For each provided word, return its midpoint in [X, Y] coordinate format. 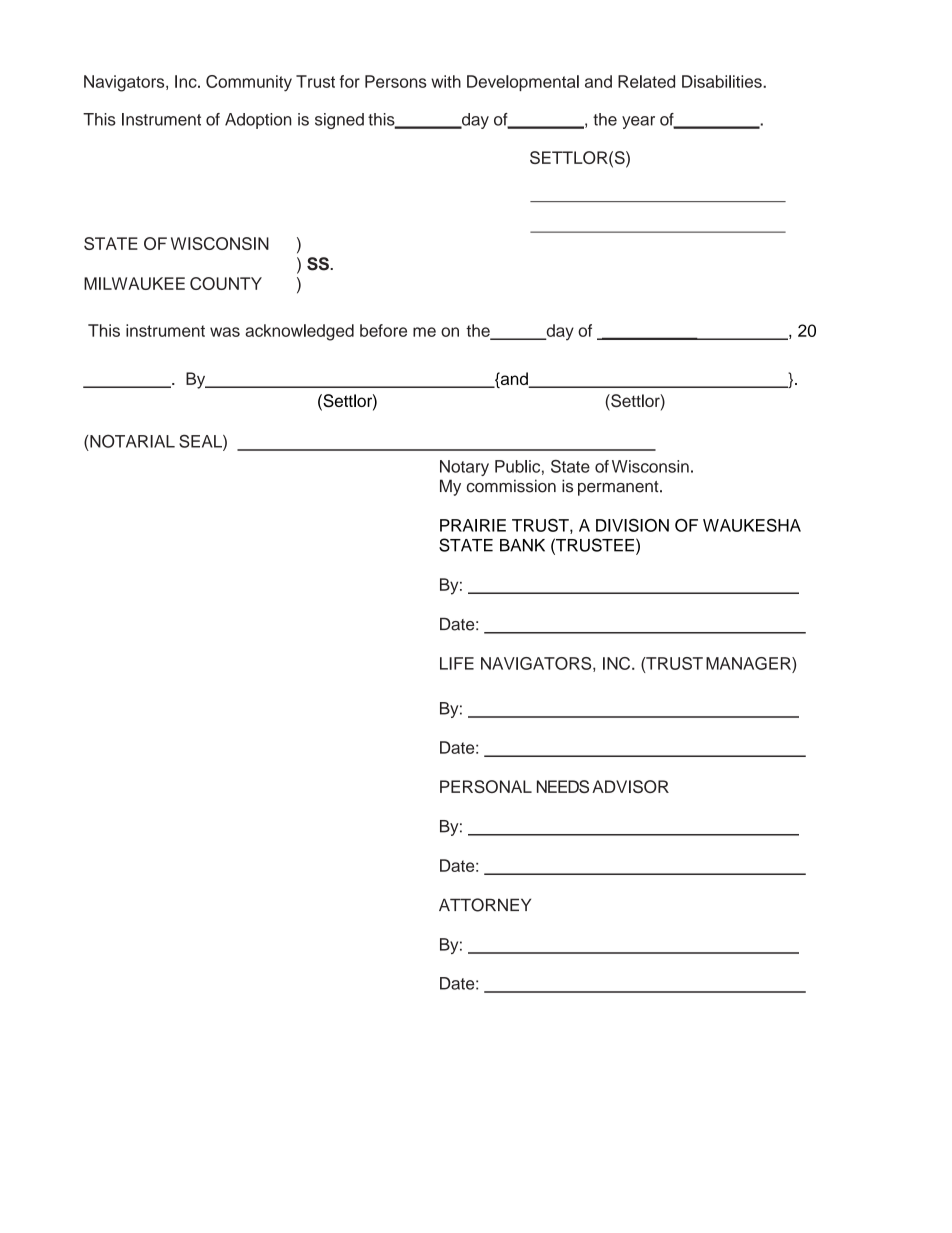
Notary [464, 468]
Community [249, 83]
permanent [619, 488]
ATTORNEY [485, 905]
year [638, 122]
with [446, 81]
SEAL [201, 442]
